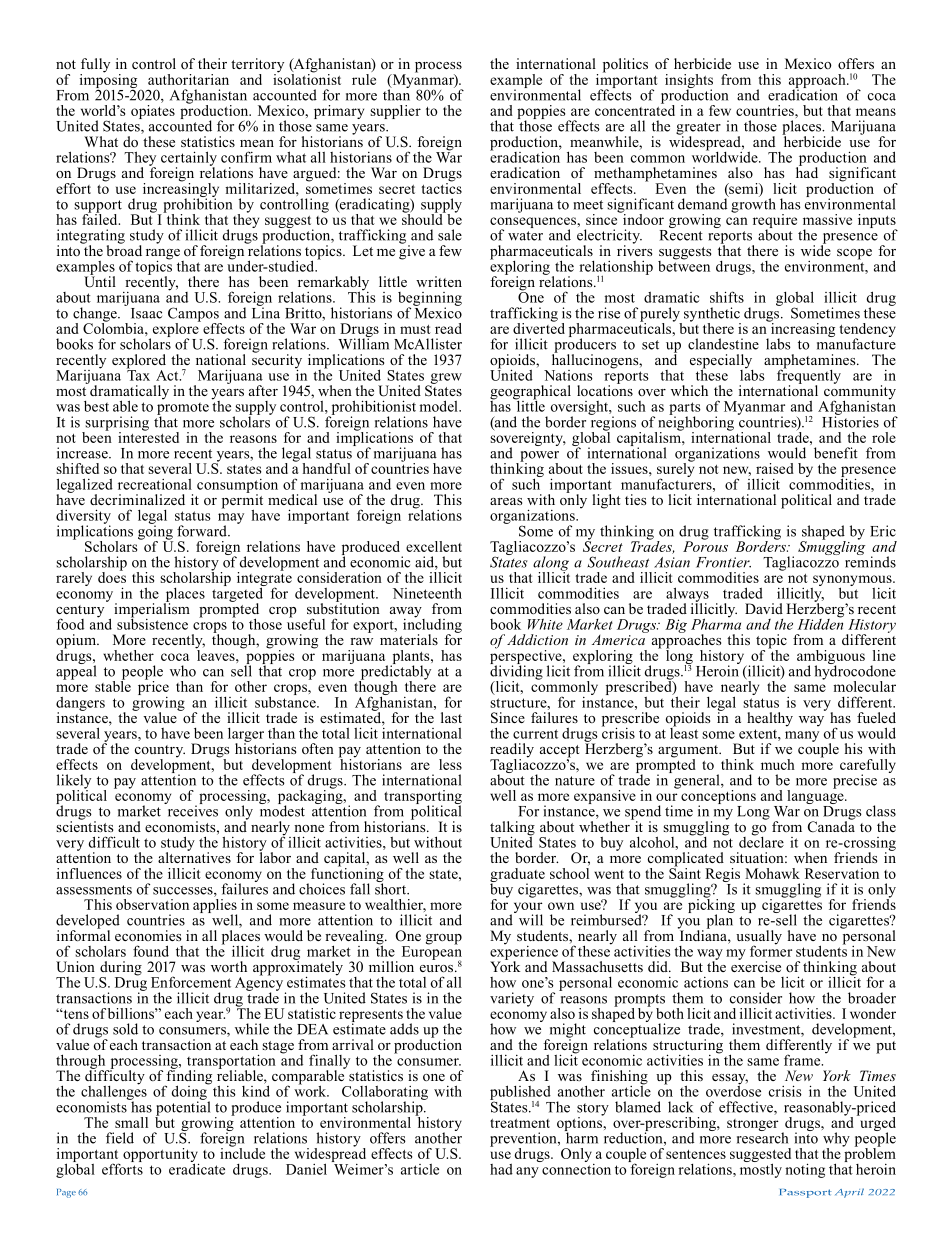 The image size is (952, 1233). What do you see at coordinates (512, 829) in the image?
I see `talking` at bounding box center [512, 829].
